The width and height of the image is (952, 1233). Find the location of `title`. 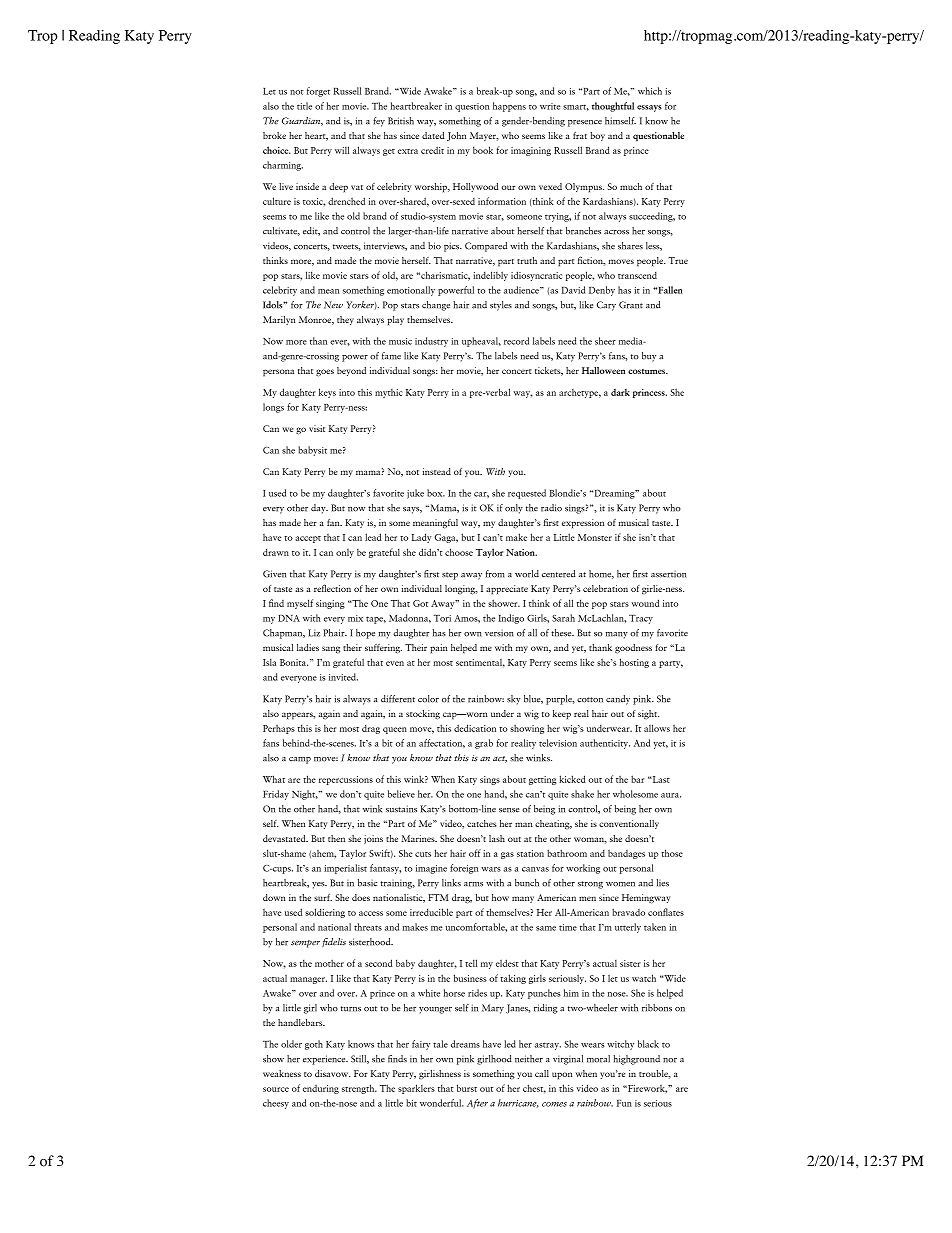

title is located at coordinates (304, 106).
